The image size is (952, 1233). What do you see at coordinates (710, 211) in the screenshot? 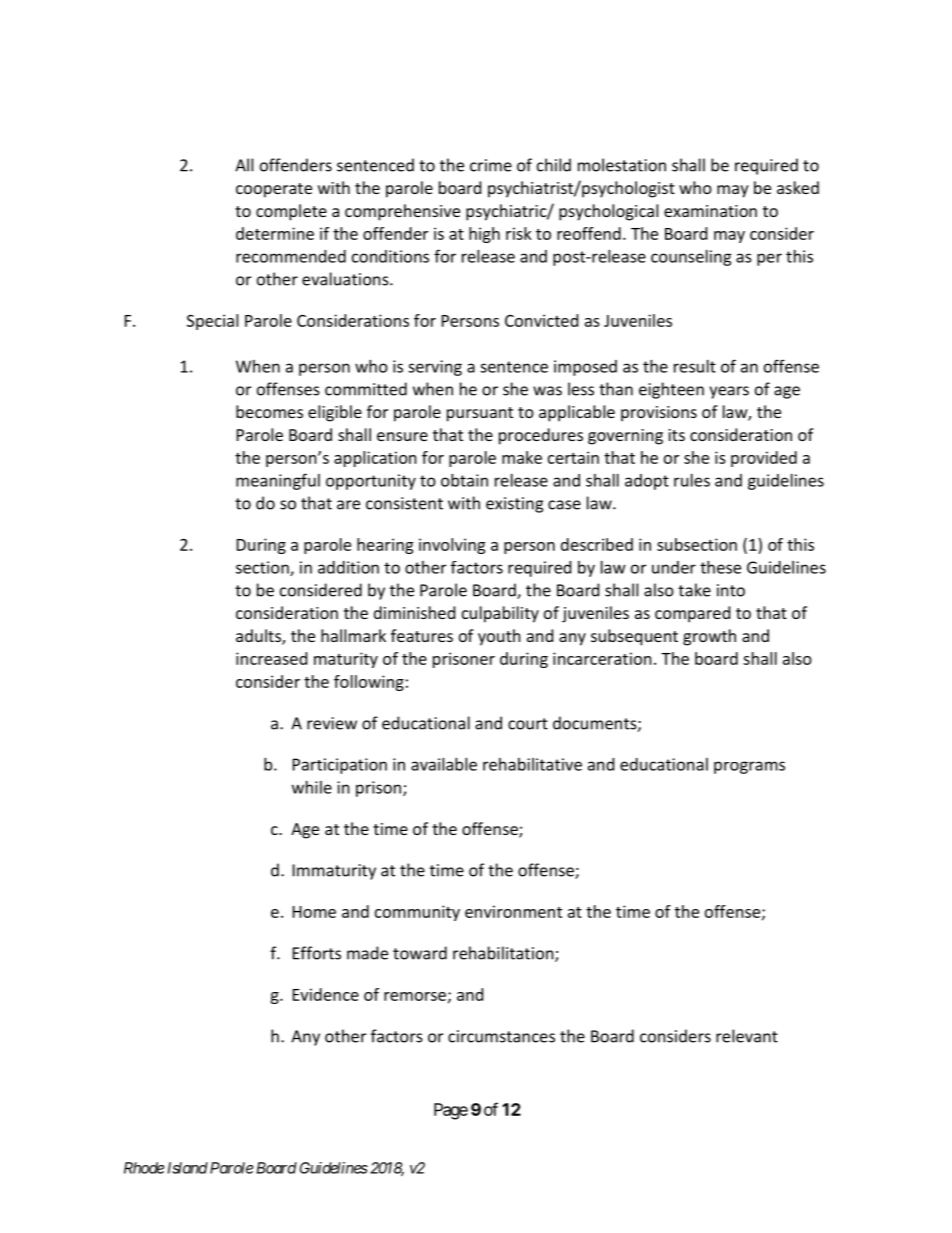
I see `examination` at bounding box center [710, 211].
